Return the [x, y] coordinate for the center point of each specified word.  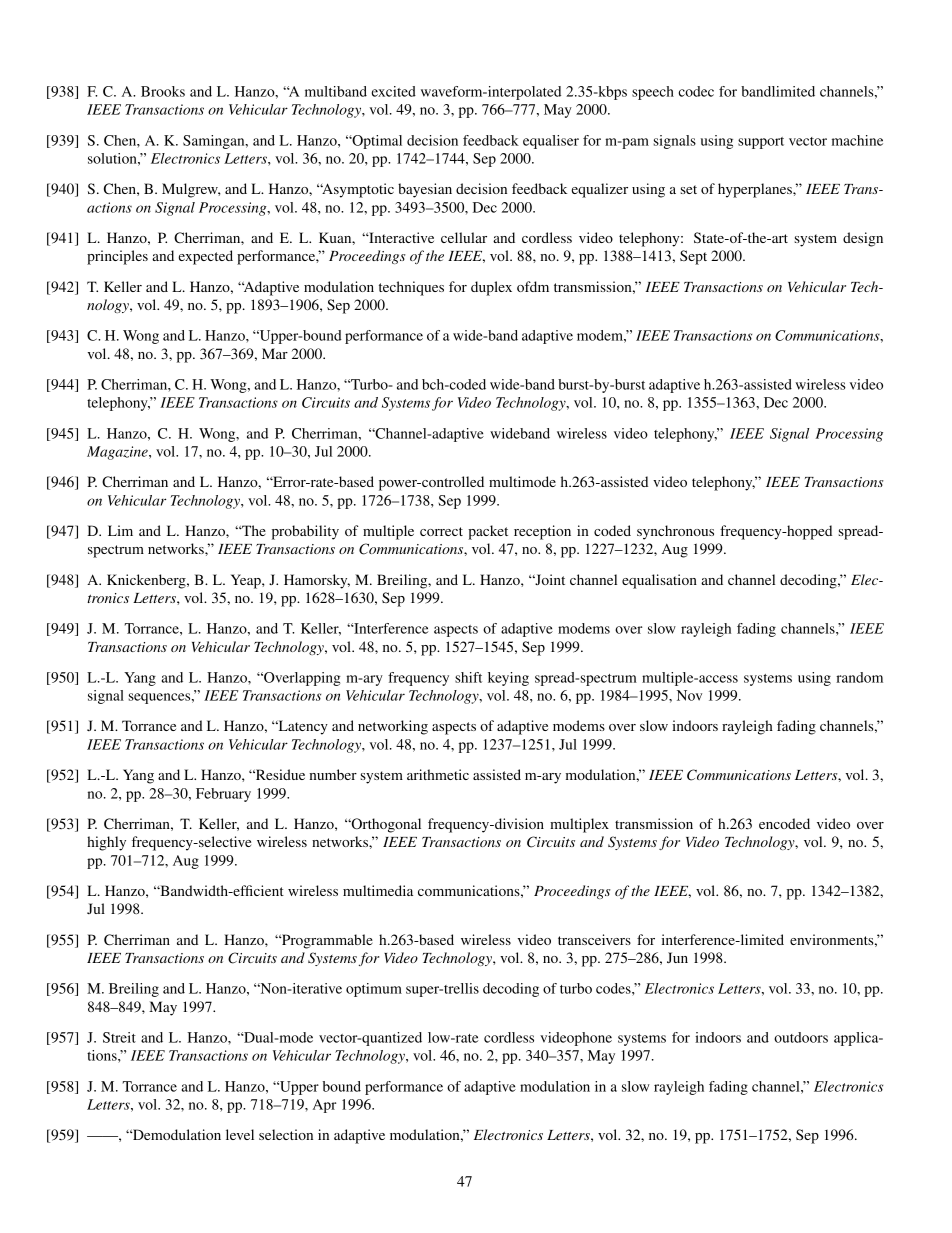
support [761, 143]
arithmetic [438, 774]
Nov [689, 695]
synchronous [675, 532]
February [223, 795]
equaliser [551, 142]
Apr [324, 1106]
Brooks [163, 91]
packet [488, 532]
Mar [275, 353]
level [240, 1134]
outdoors [801, 1037]
